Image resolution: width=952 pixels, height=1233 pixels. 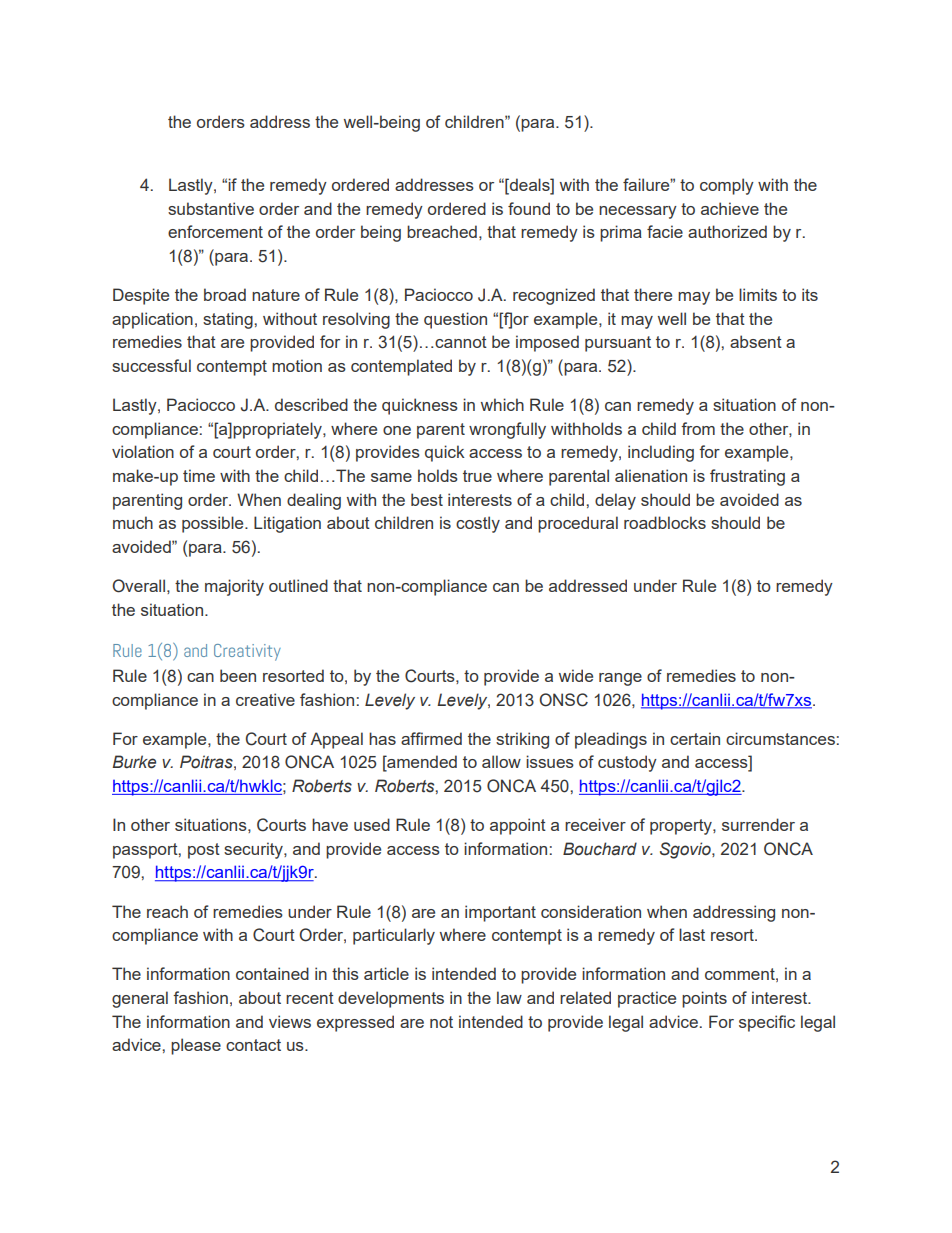 I want to click on please, so click(x=196, y=1046).
